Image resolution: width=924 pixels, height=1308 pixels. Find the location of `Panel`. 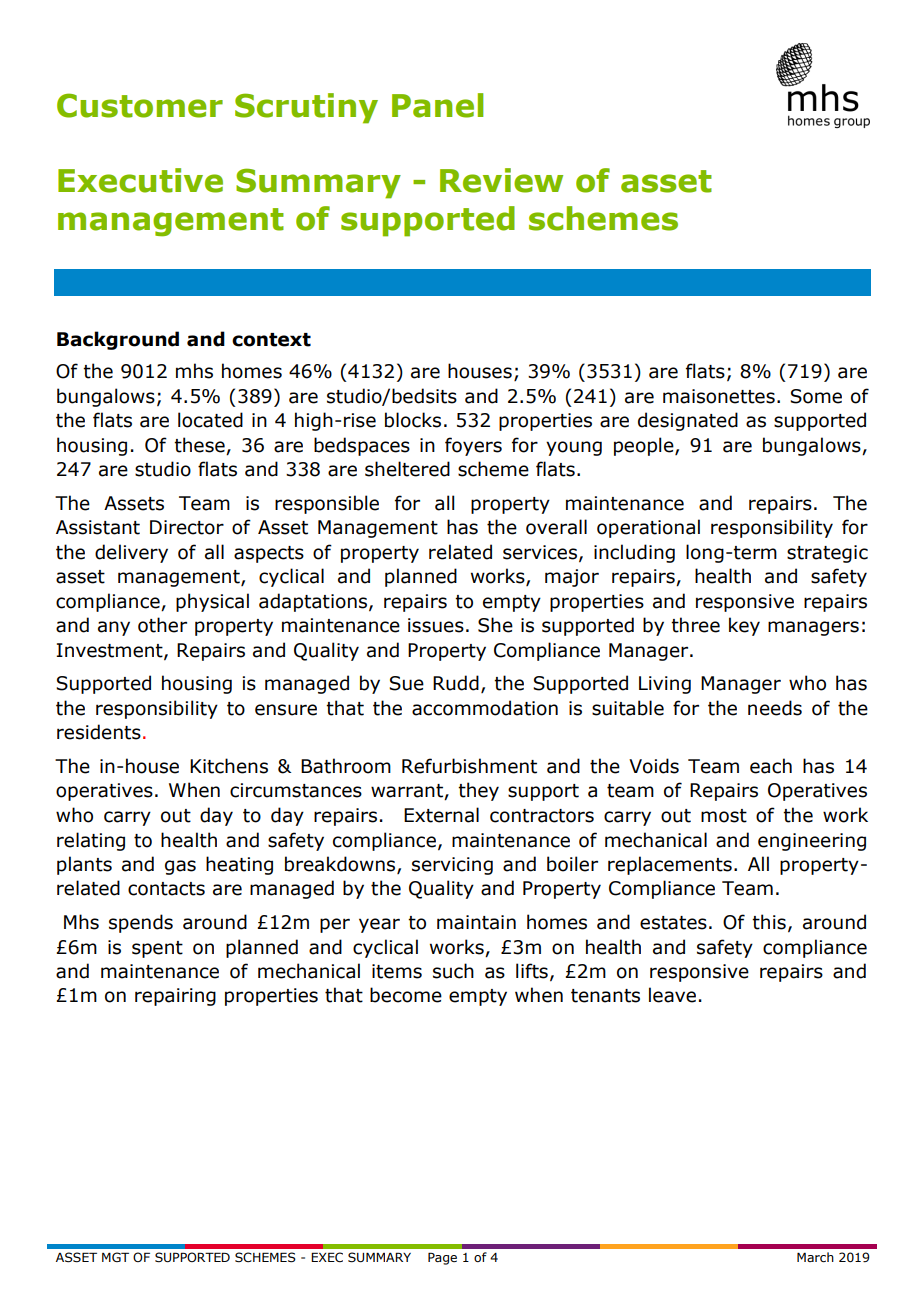

Panel is located at coordinates (437, 105).
